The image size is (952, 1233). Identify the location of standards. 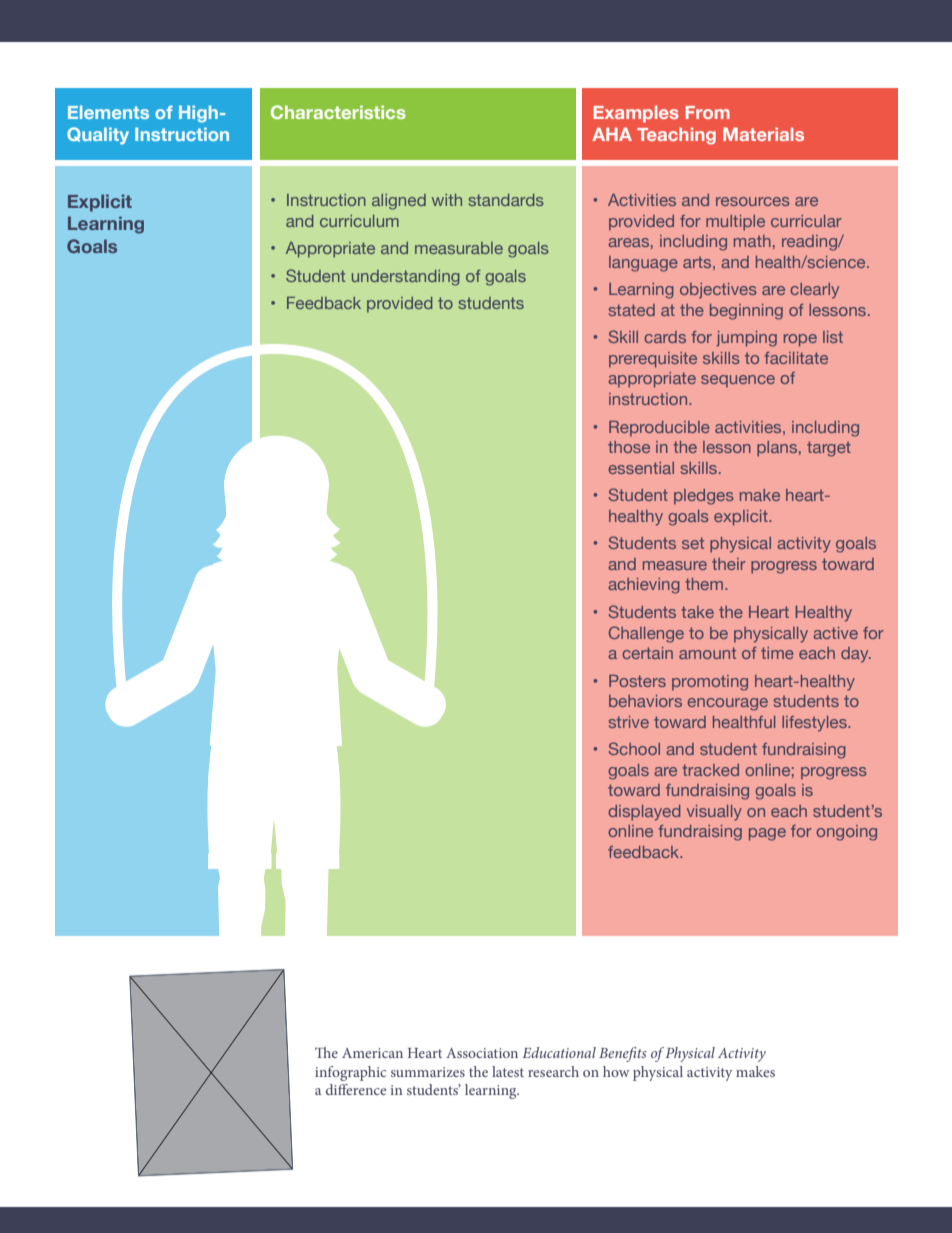
(506, 200).
